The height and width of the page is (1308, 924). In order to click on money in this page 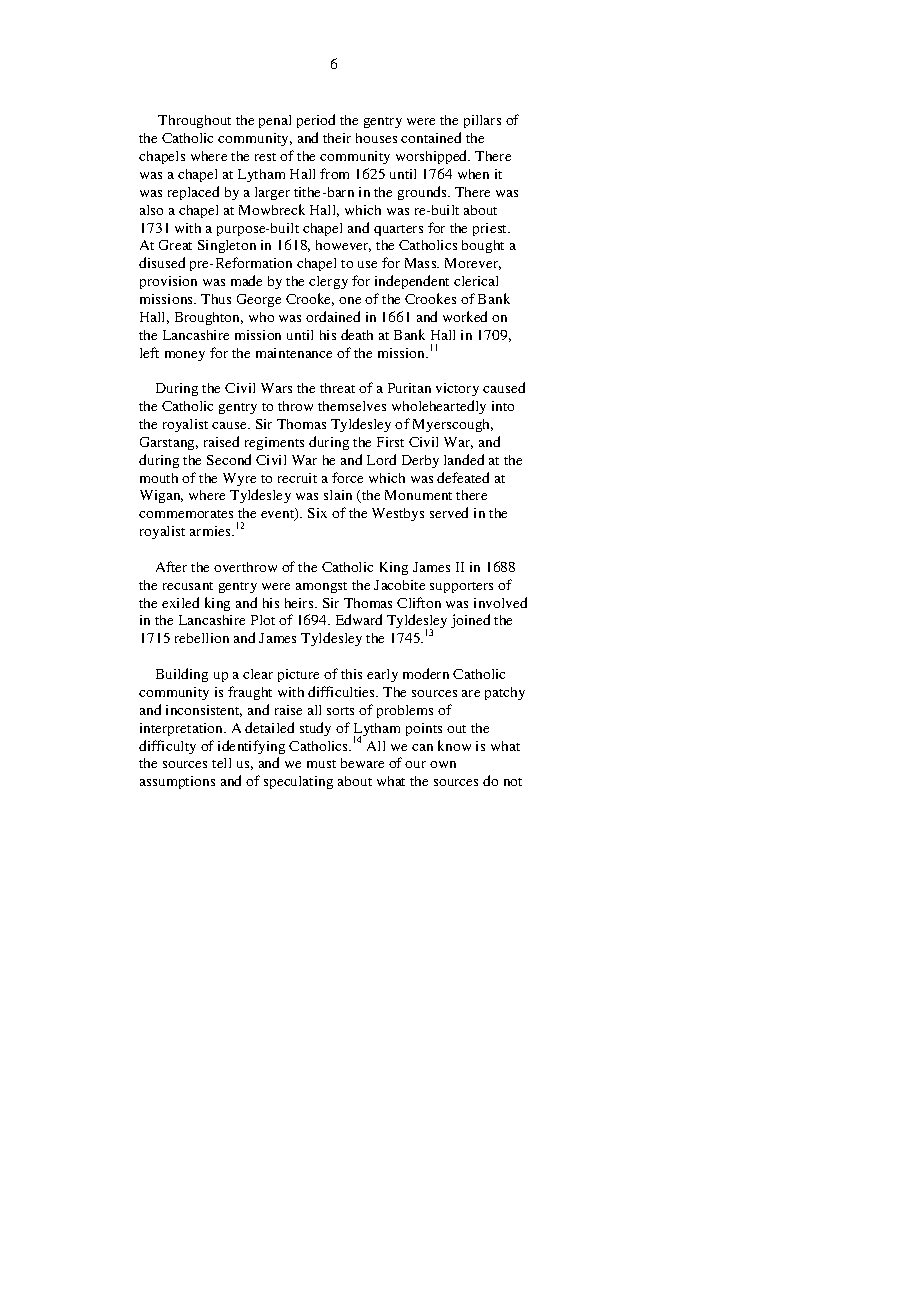, I will do `click(185, 356)`.
